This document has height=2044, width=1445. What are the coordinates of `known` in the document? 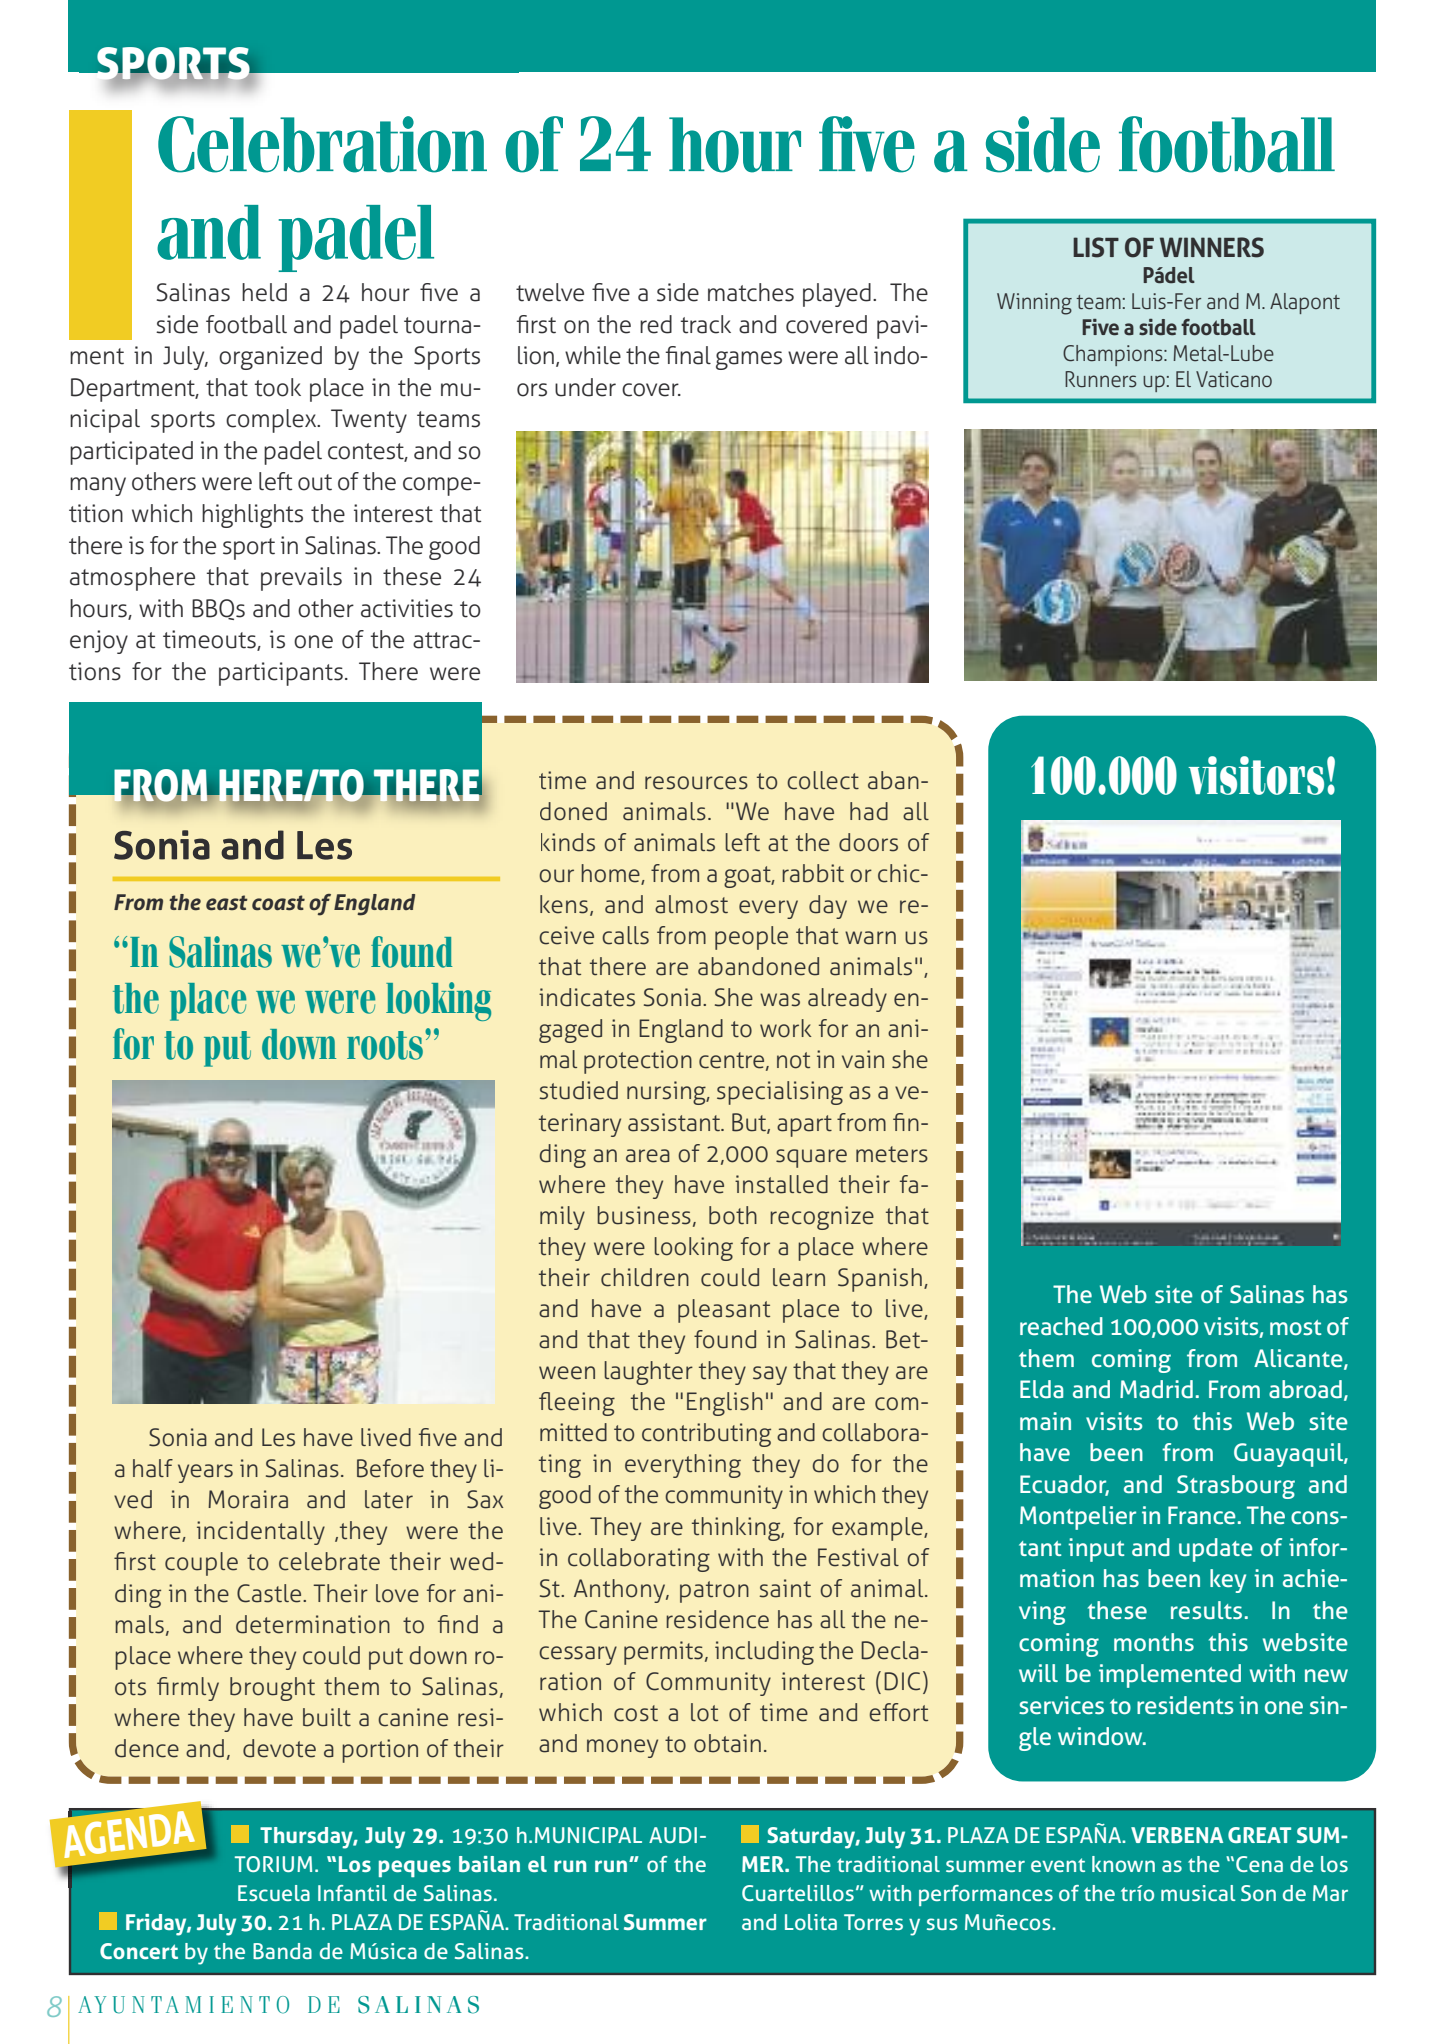 It's located at (1123, 1864).
